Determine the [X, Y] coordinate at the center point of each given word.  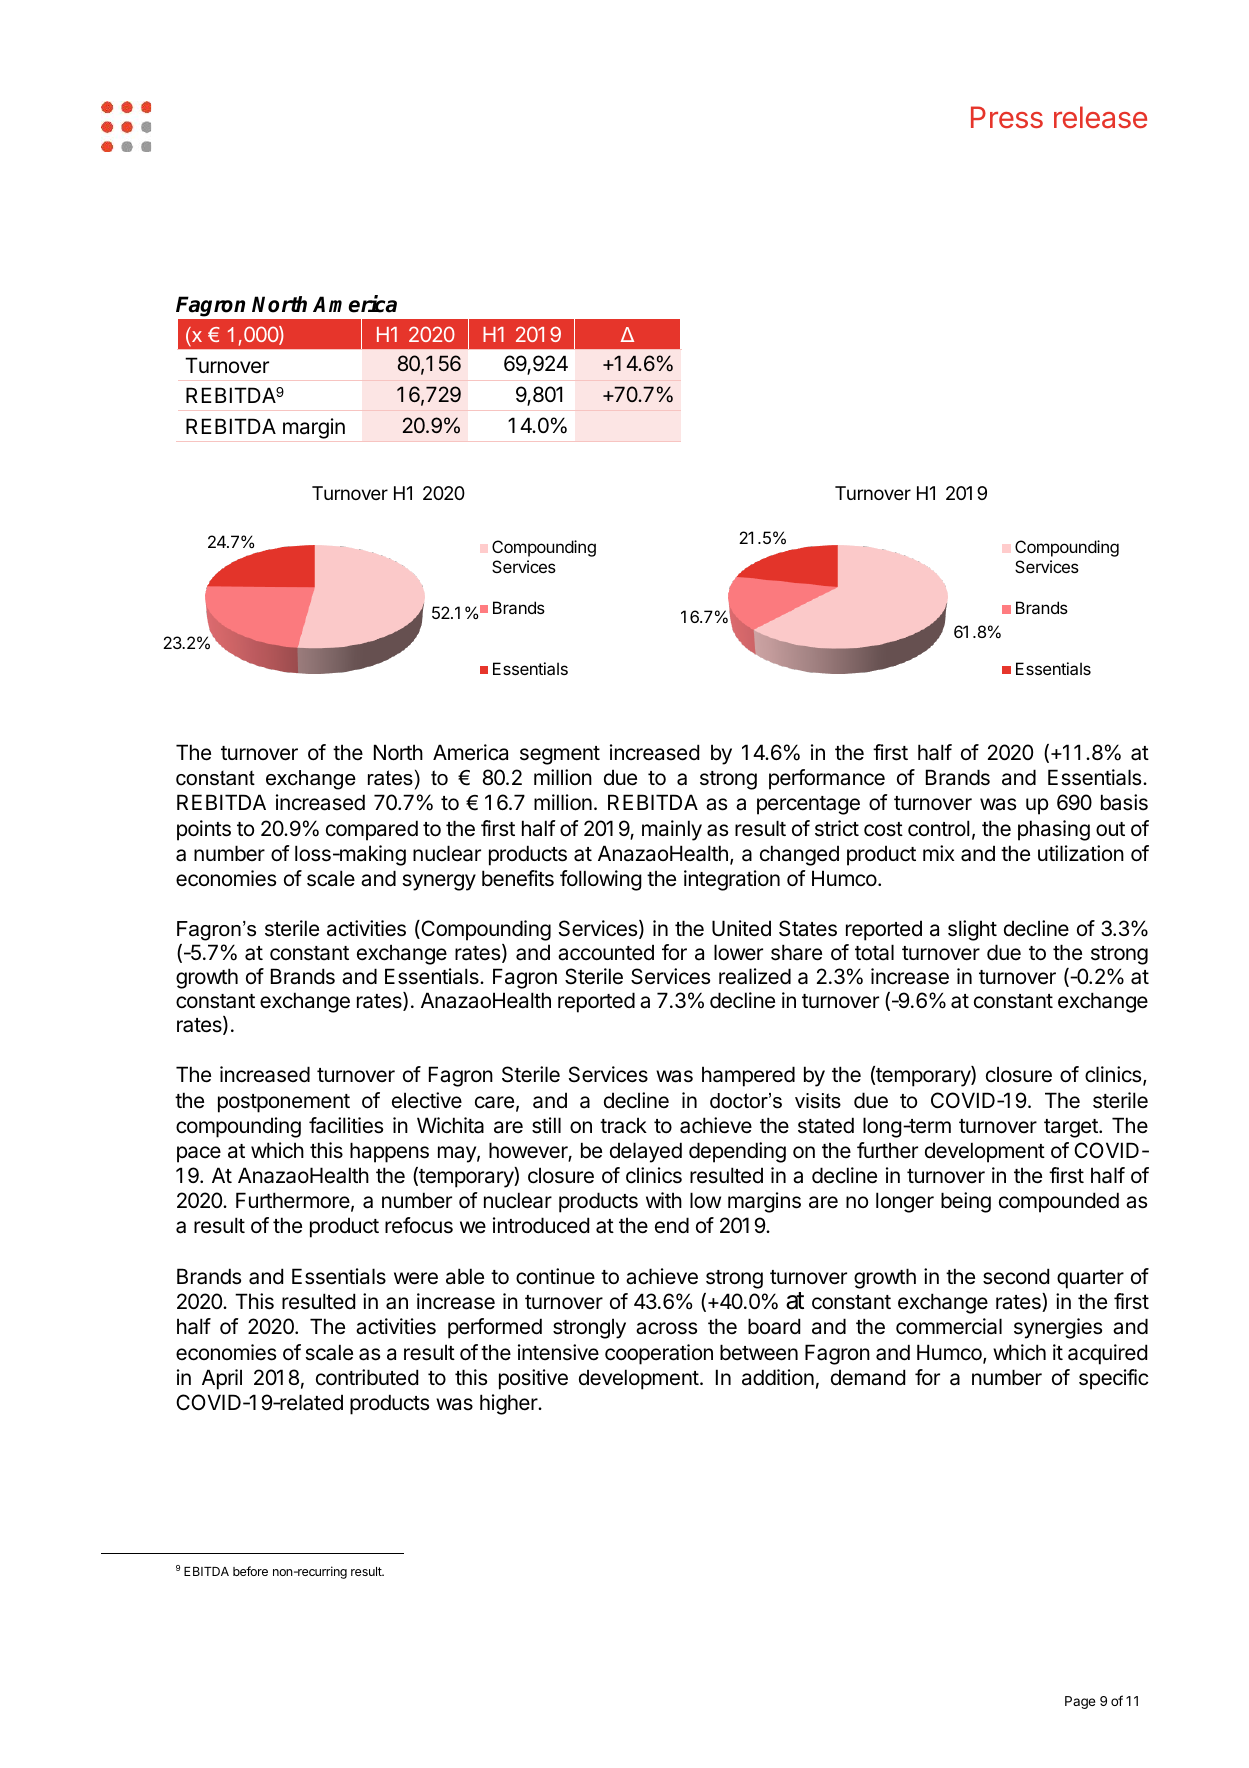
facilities [346, 1125]
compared [372, 830]
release [1100, 117]
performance [827, 779]
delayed [646, 1152]
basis [1124, 802]
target [1072, 1128]
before [250, 1571]
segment [560, 755]
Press [1007, 117]
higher [510, 1404]
